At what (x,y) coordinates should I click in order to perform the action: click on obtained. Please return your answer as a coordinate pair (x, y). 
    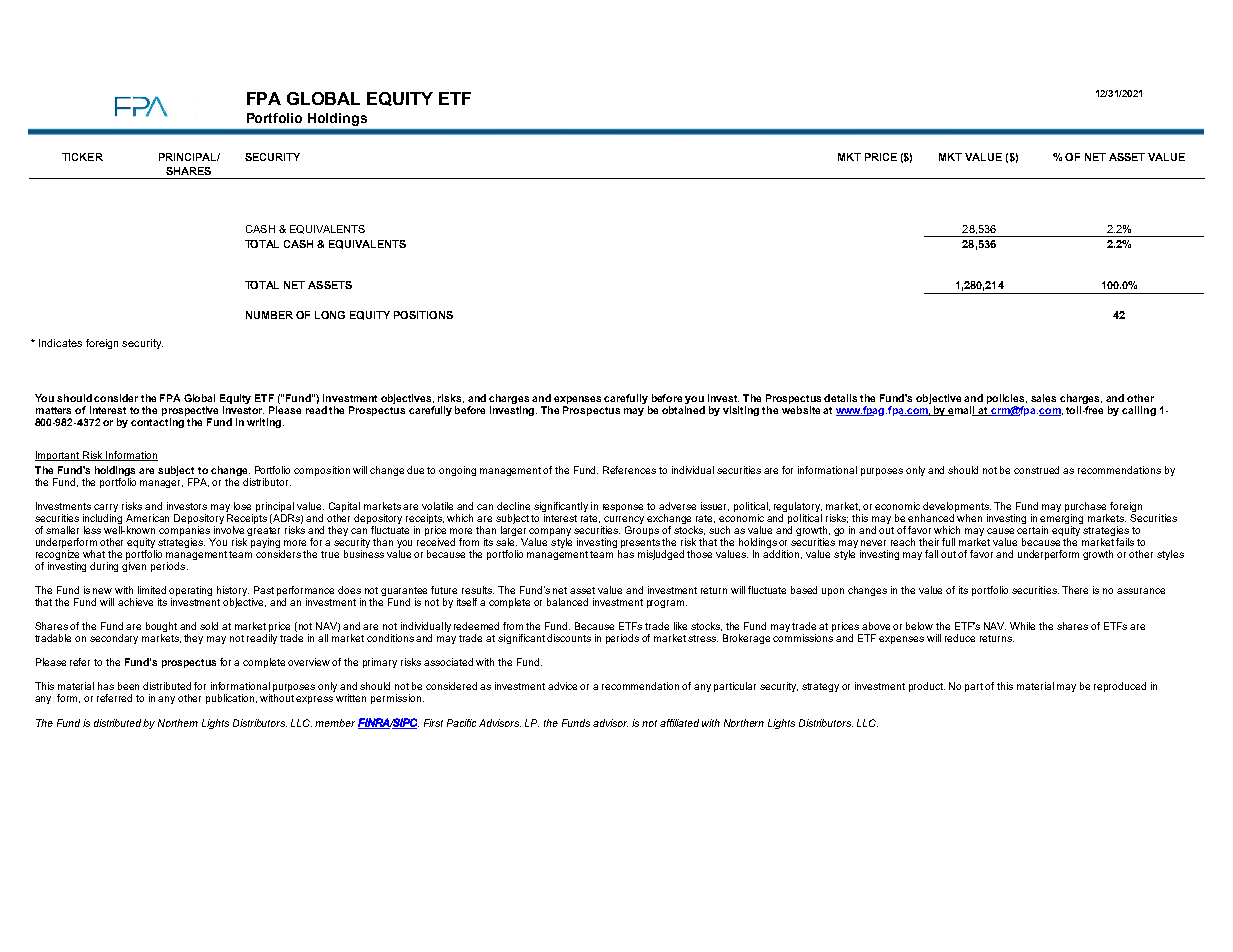
    Looking at the image, I should click on (683, 410).
